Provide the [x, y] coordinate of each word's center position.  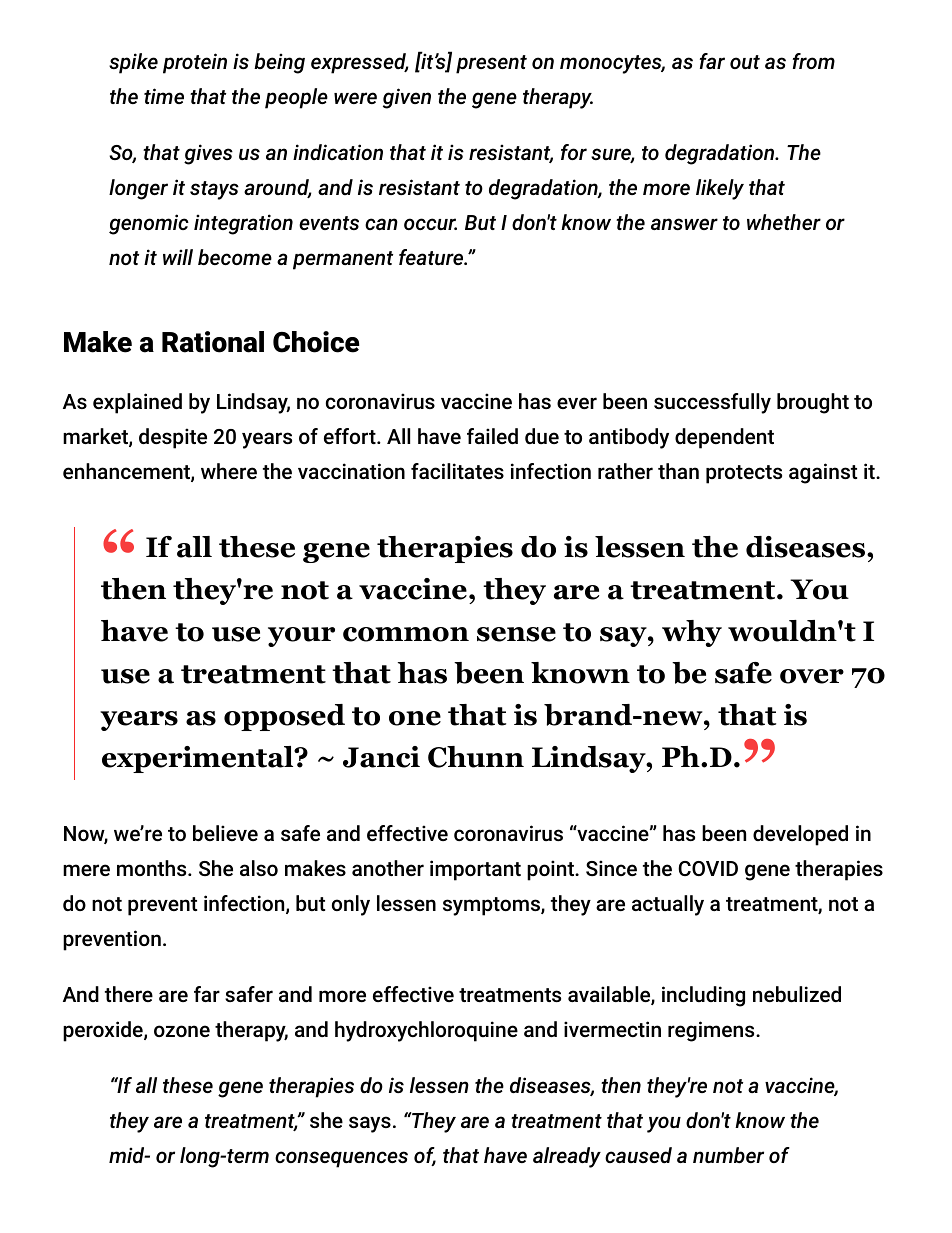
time [164, 96]
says [370, 1124]
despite [173, 438]
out [745, 62]
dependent [724, 438]
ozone [182, 1031]
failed [492, 436]
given [407, 98]
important [475, 870]
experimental [198, 759]
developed [800, 835]
